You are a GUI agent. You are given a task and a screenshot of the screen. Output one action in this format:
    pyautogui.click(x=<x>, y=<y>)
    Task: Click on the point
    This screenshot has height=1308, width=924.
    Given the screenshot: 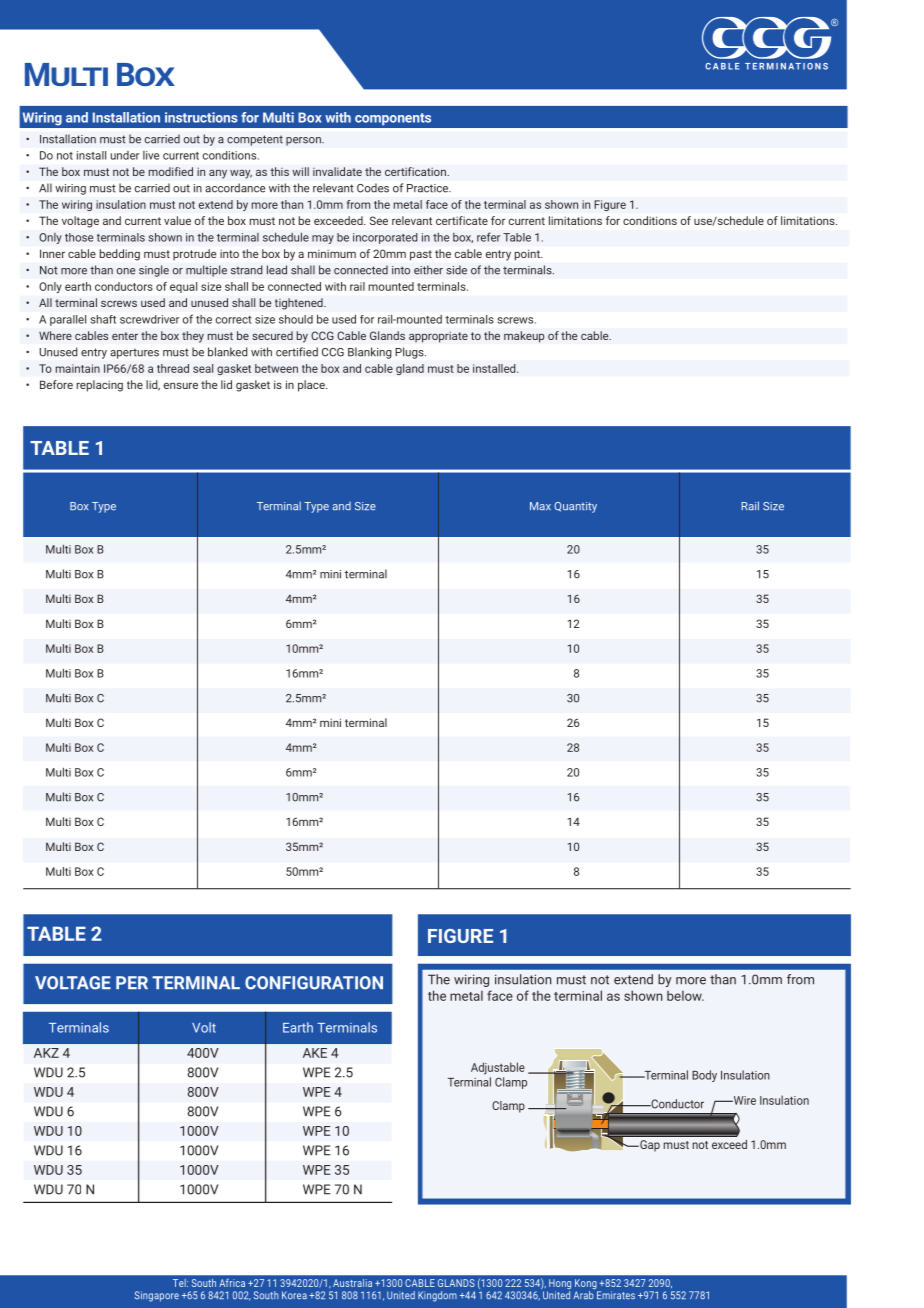 What is the action you would take?
    pyautogui.click(x=528, y=255)
